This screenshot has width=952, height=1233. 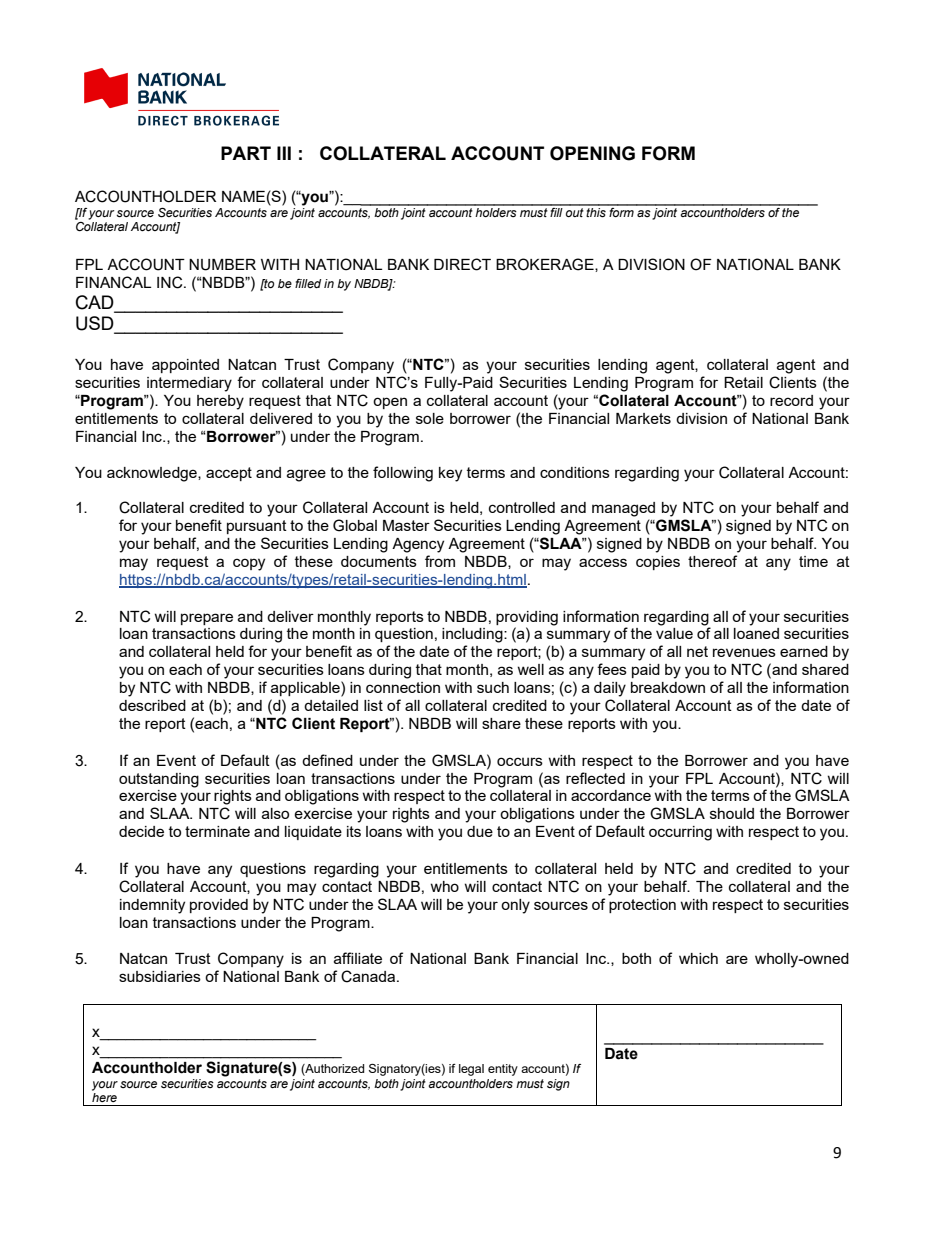 What do you see at coordinates (732, 813) in the screenshot?
I see `should` at bounding box center [732, 813].
